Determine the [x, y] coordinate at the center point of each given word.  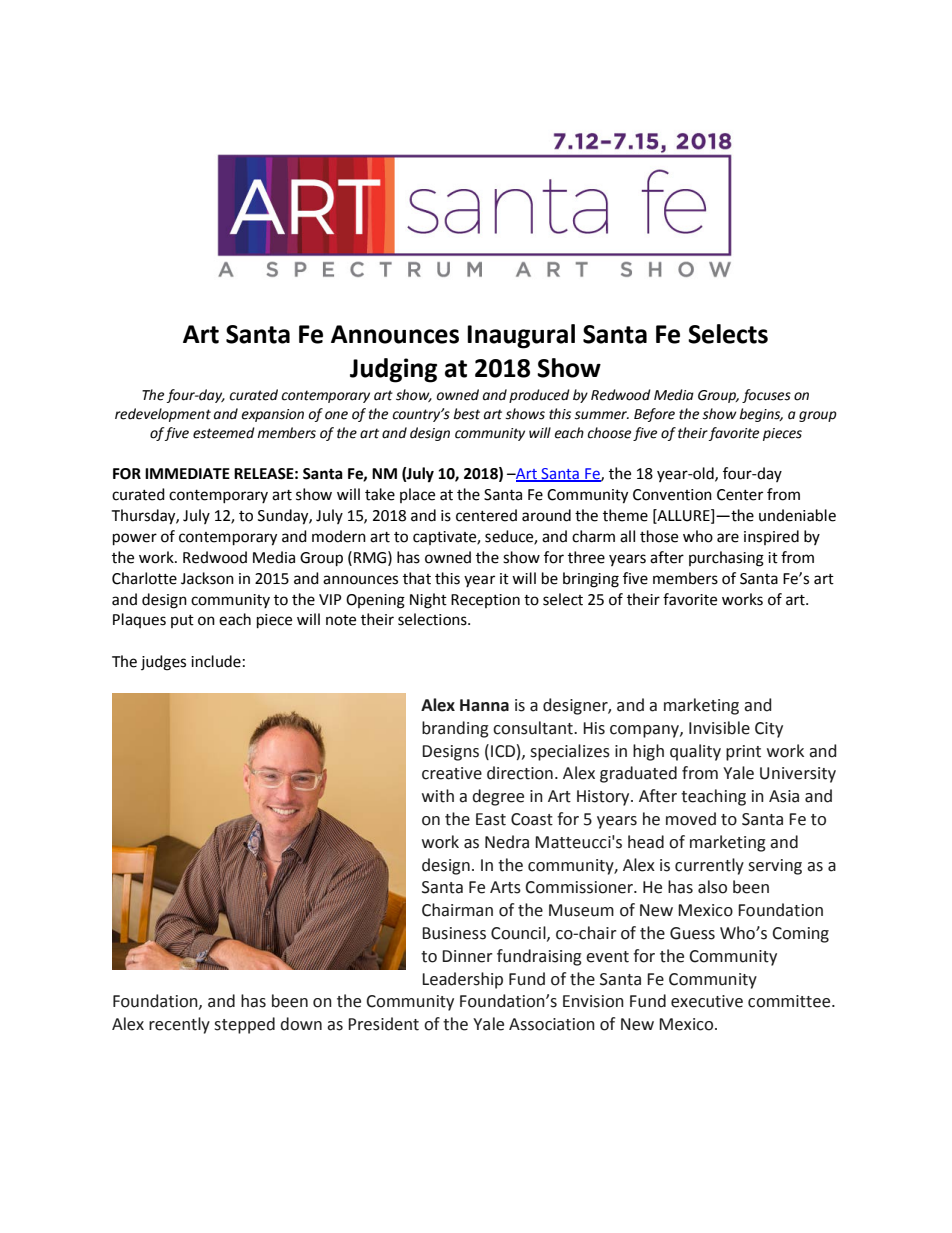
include [216, 661]
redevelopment [163, 415]
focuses [766, 396]
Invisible [719, 728]
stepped [244, 1025]
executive [707, 1001]
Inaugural [521, 336]
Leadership [462, 980]
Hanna [484, 705]
